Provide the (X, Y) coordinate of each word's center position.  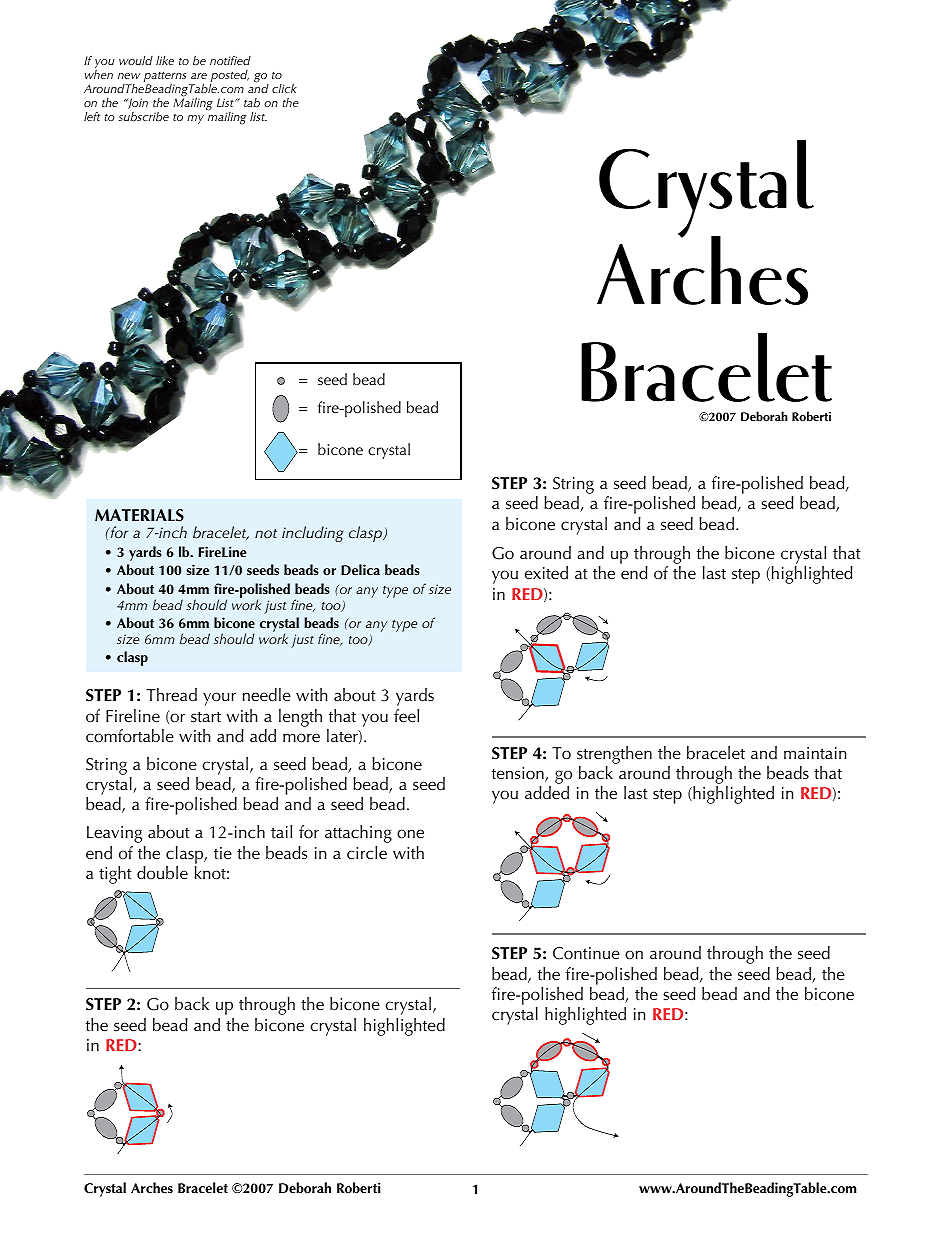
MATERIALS (139, 515)
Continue (586, 953)
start (206, 717)
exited (546, 573)
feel (406, 716)
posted (229, 77)
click (284, 88)
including (313, 534)
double (162, 872)
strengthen (614, 755)
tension (519, 774)
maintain (815, 753)
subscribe (143, 116)
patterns (165, 78)
